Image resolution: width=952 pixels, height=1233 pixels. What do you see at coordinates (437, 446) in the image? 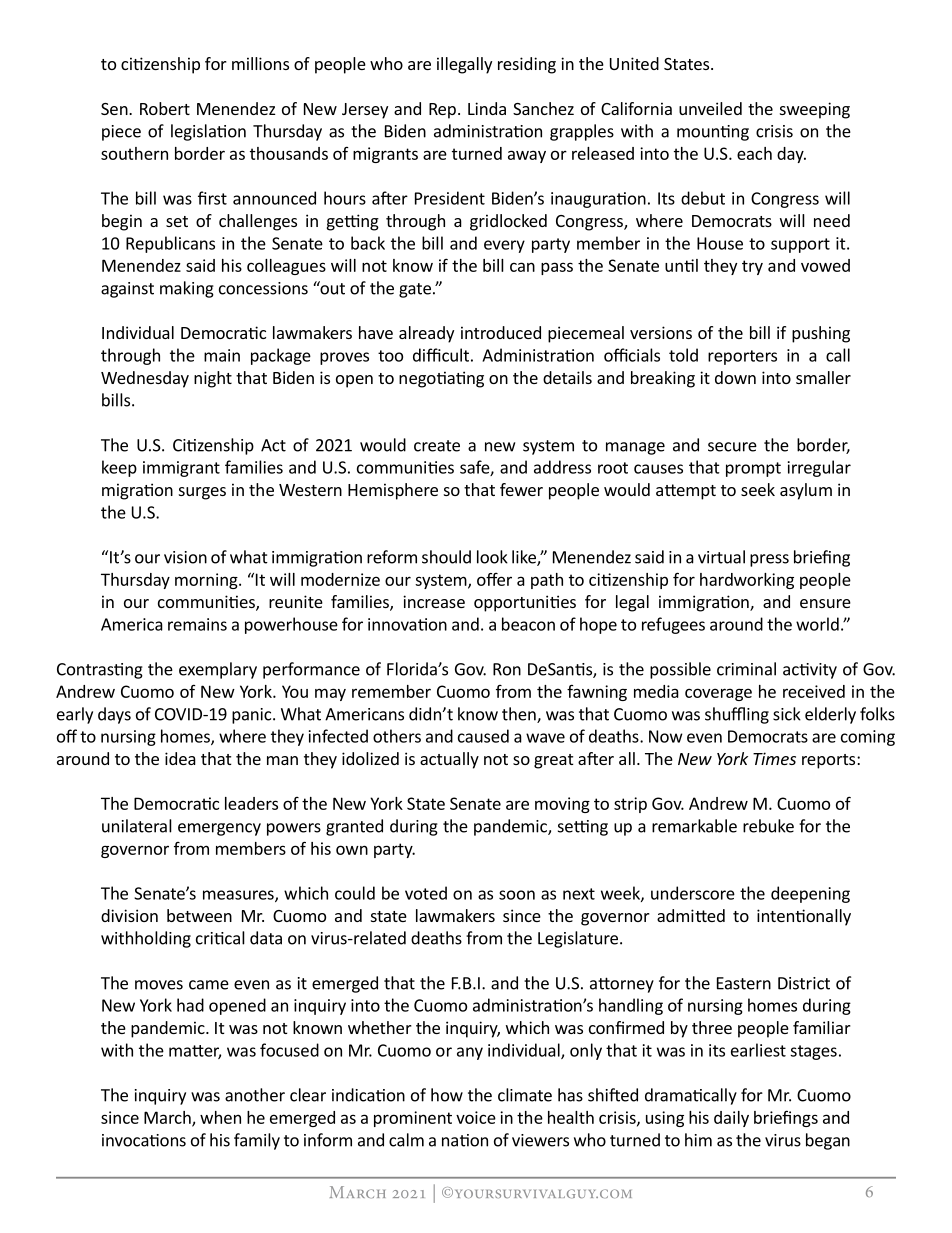
I see `create` at bounding box center [437, 446].
